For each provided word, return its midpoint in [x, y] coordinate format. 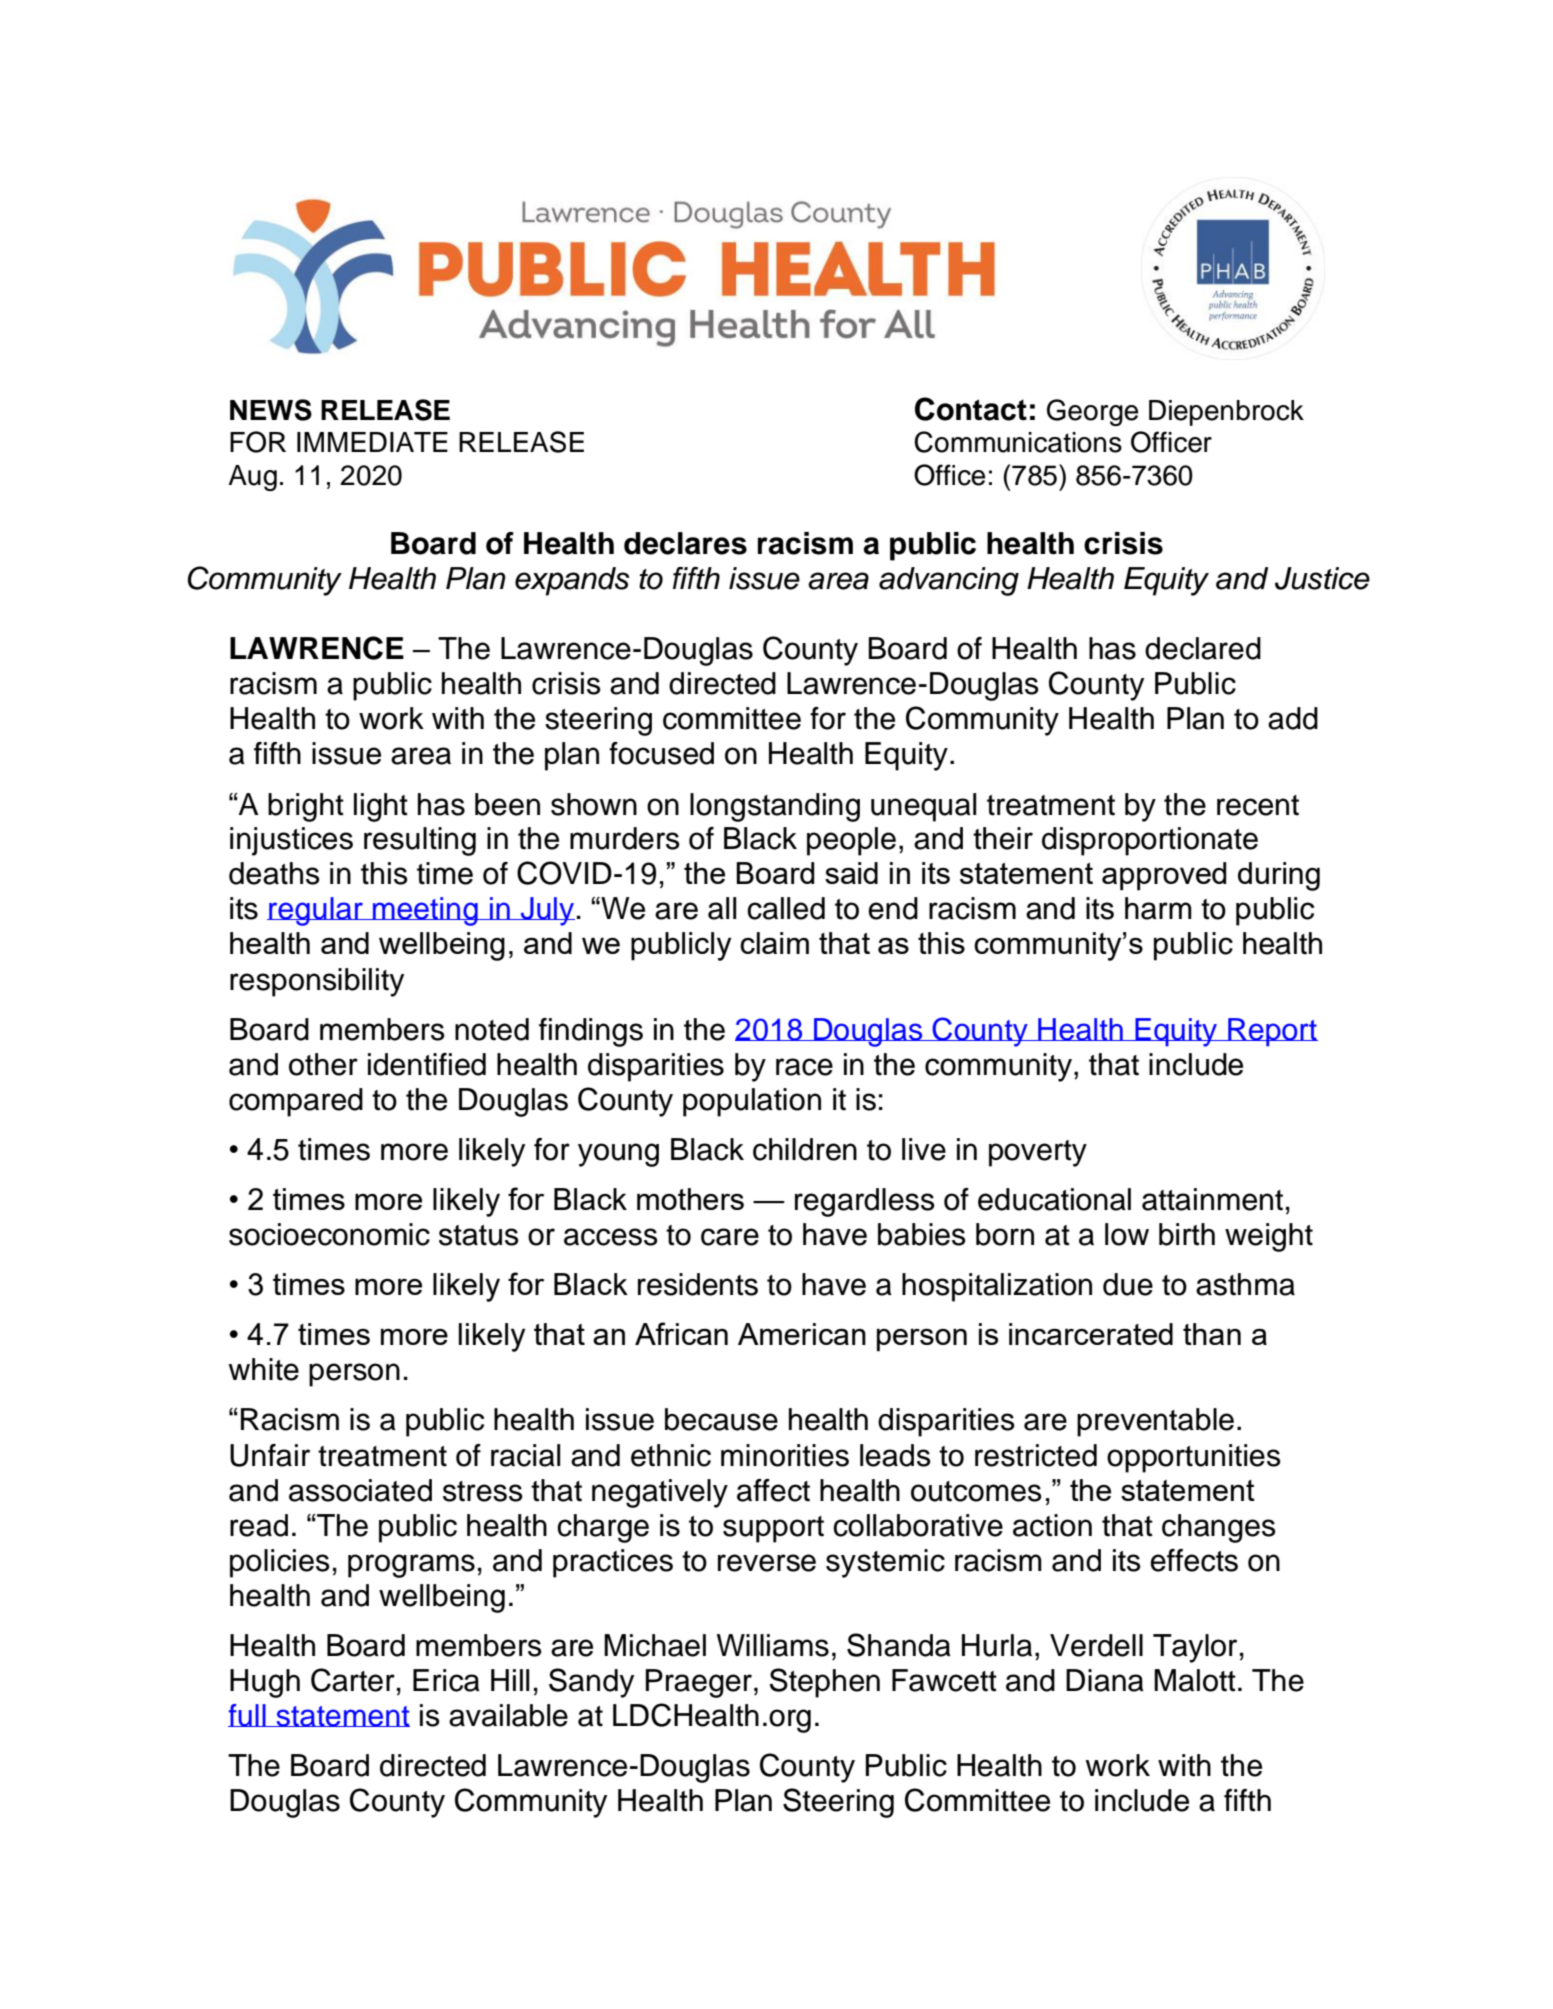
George [1092, 412]
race [804, 1067]
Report [1272, 1032]
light [381, 807]
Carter [353, 1680]
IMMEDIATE [372, 442]
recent [1258, 805]
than [1212, 1334]
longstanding [775, 807]
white [263, 1369]
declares [685, 543]
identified [427, 1064]
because [721, 1419]
